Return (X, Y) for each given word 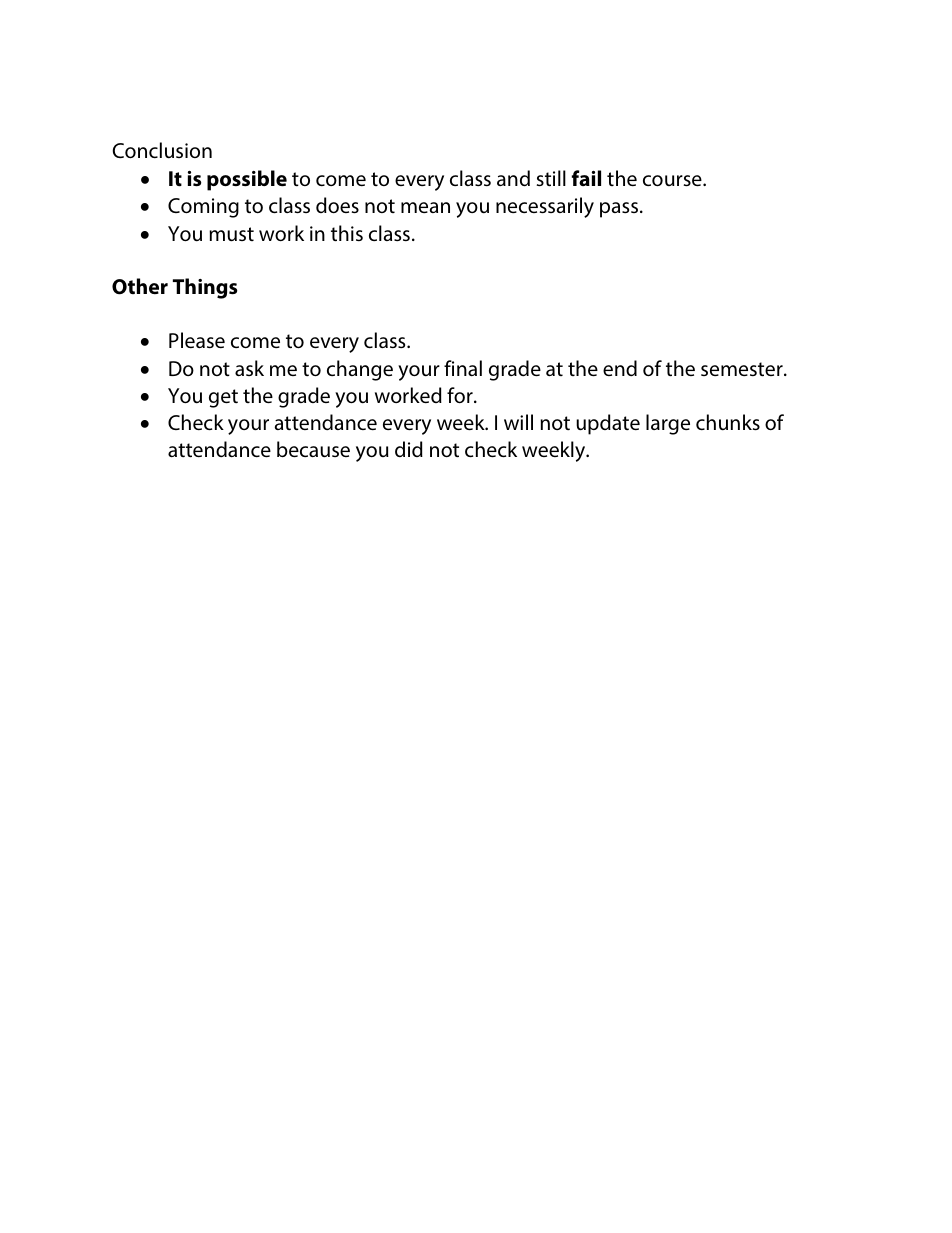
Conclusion (162, 150)
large (668, 424)
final (463, 368)
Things (205, 288)
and (513, 178)
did (409, 449)
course (673, 180)
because (313, 449)
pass (619, 210)
